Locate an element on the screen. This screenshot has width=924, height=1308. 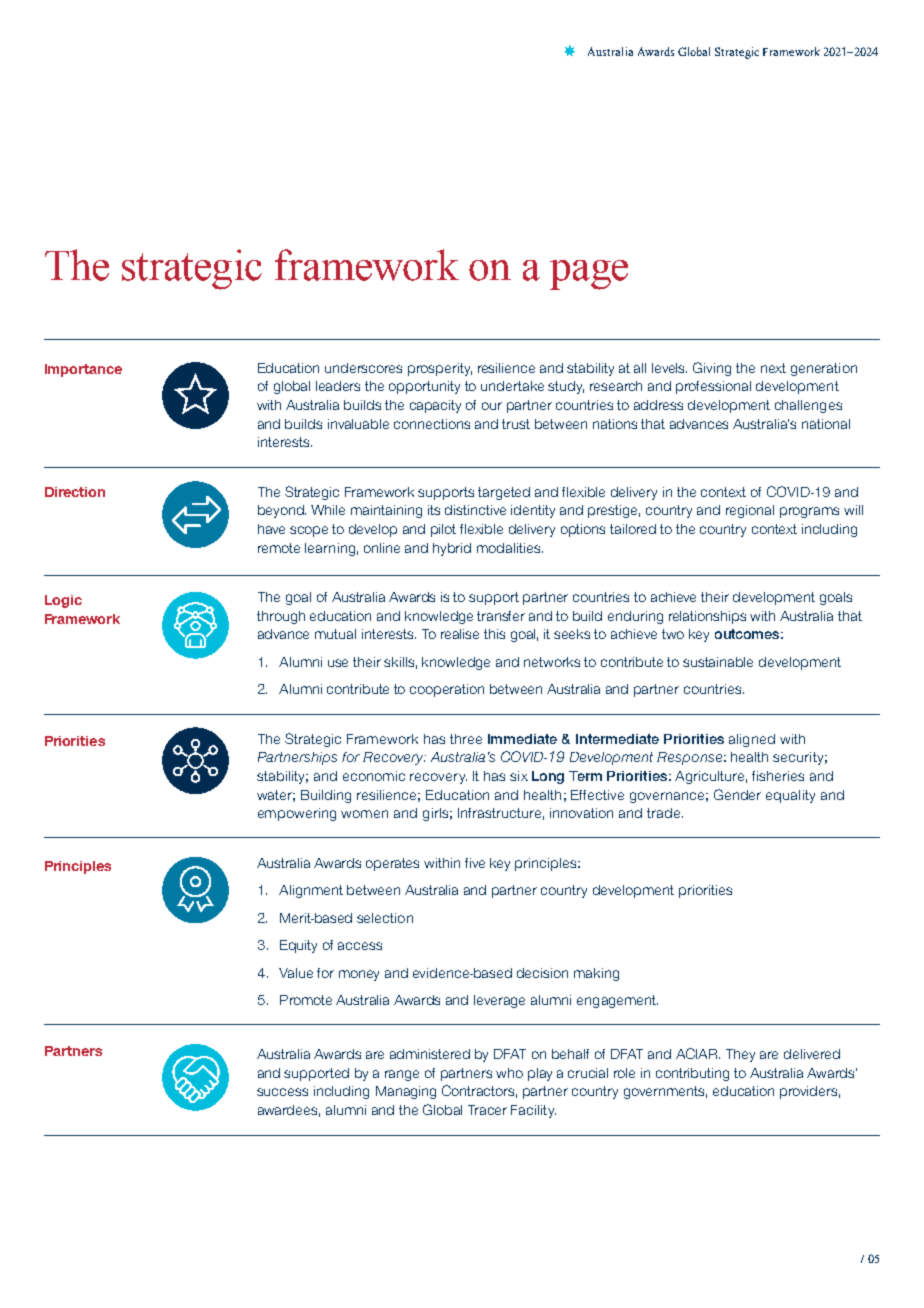
sustainable is located at coordinates (718, 662).
